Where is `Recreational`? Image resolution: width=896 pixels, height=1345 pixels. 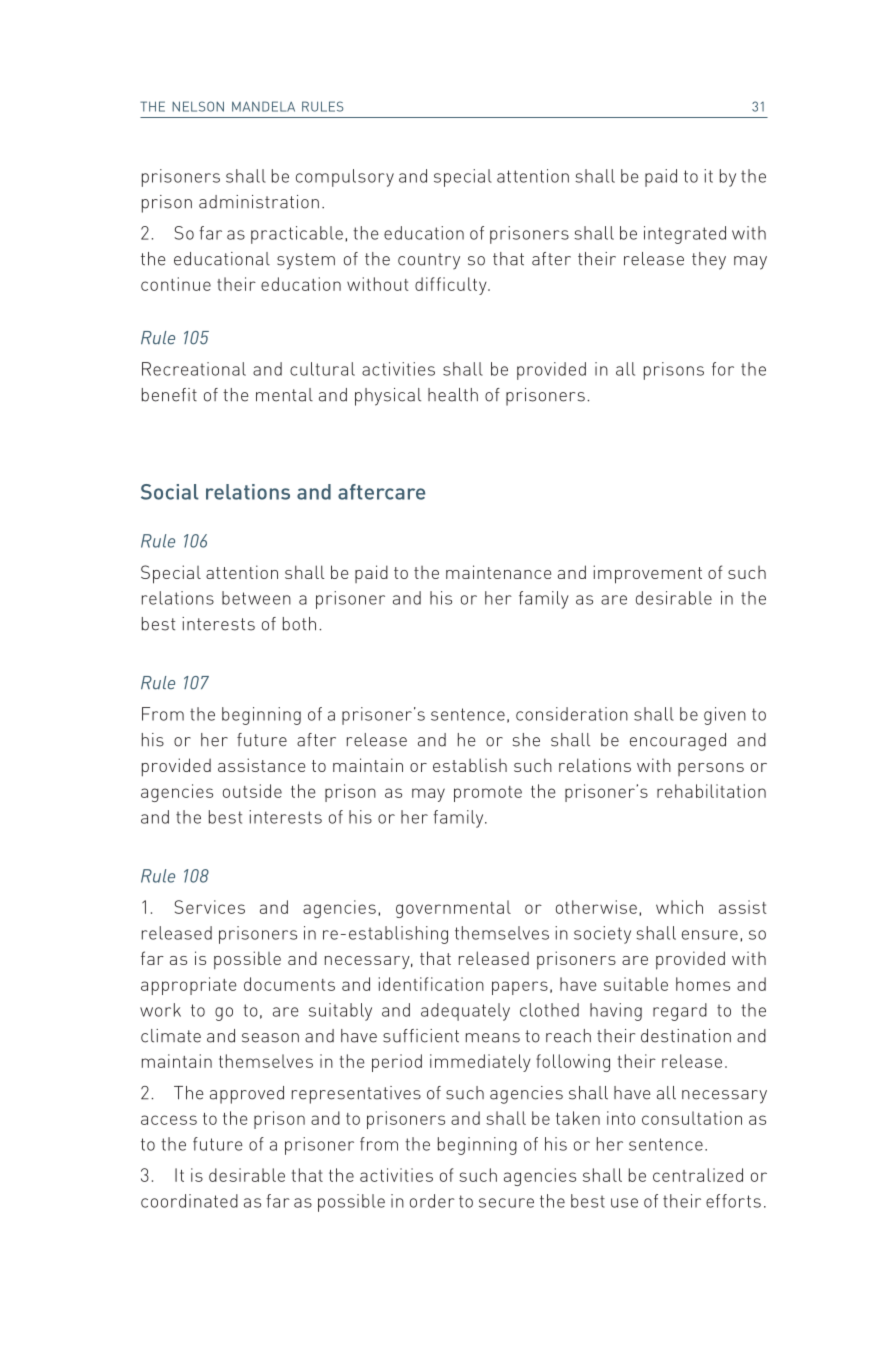 Recreational is located at coordinates (194, 369).
